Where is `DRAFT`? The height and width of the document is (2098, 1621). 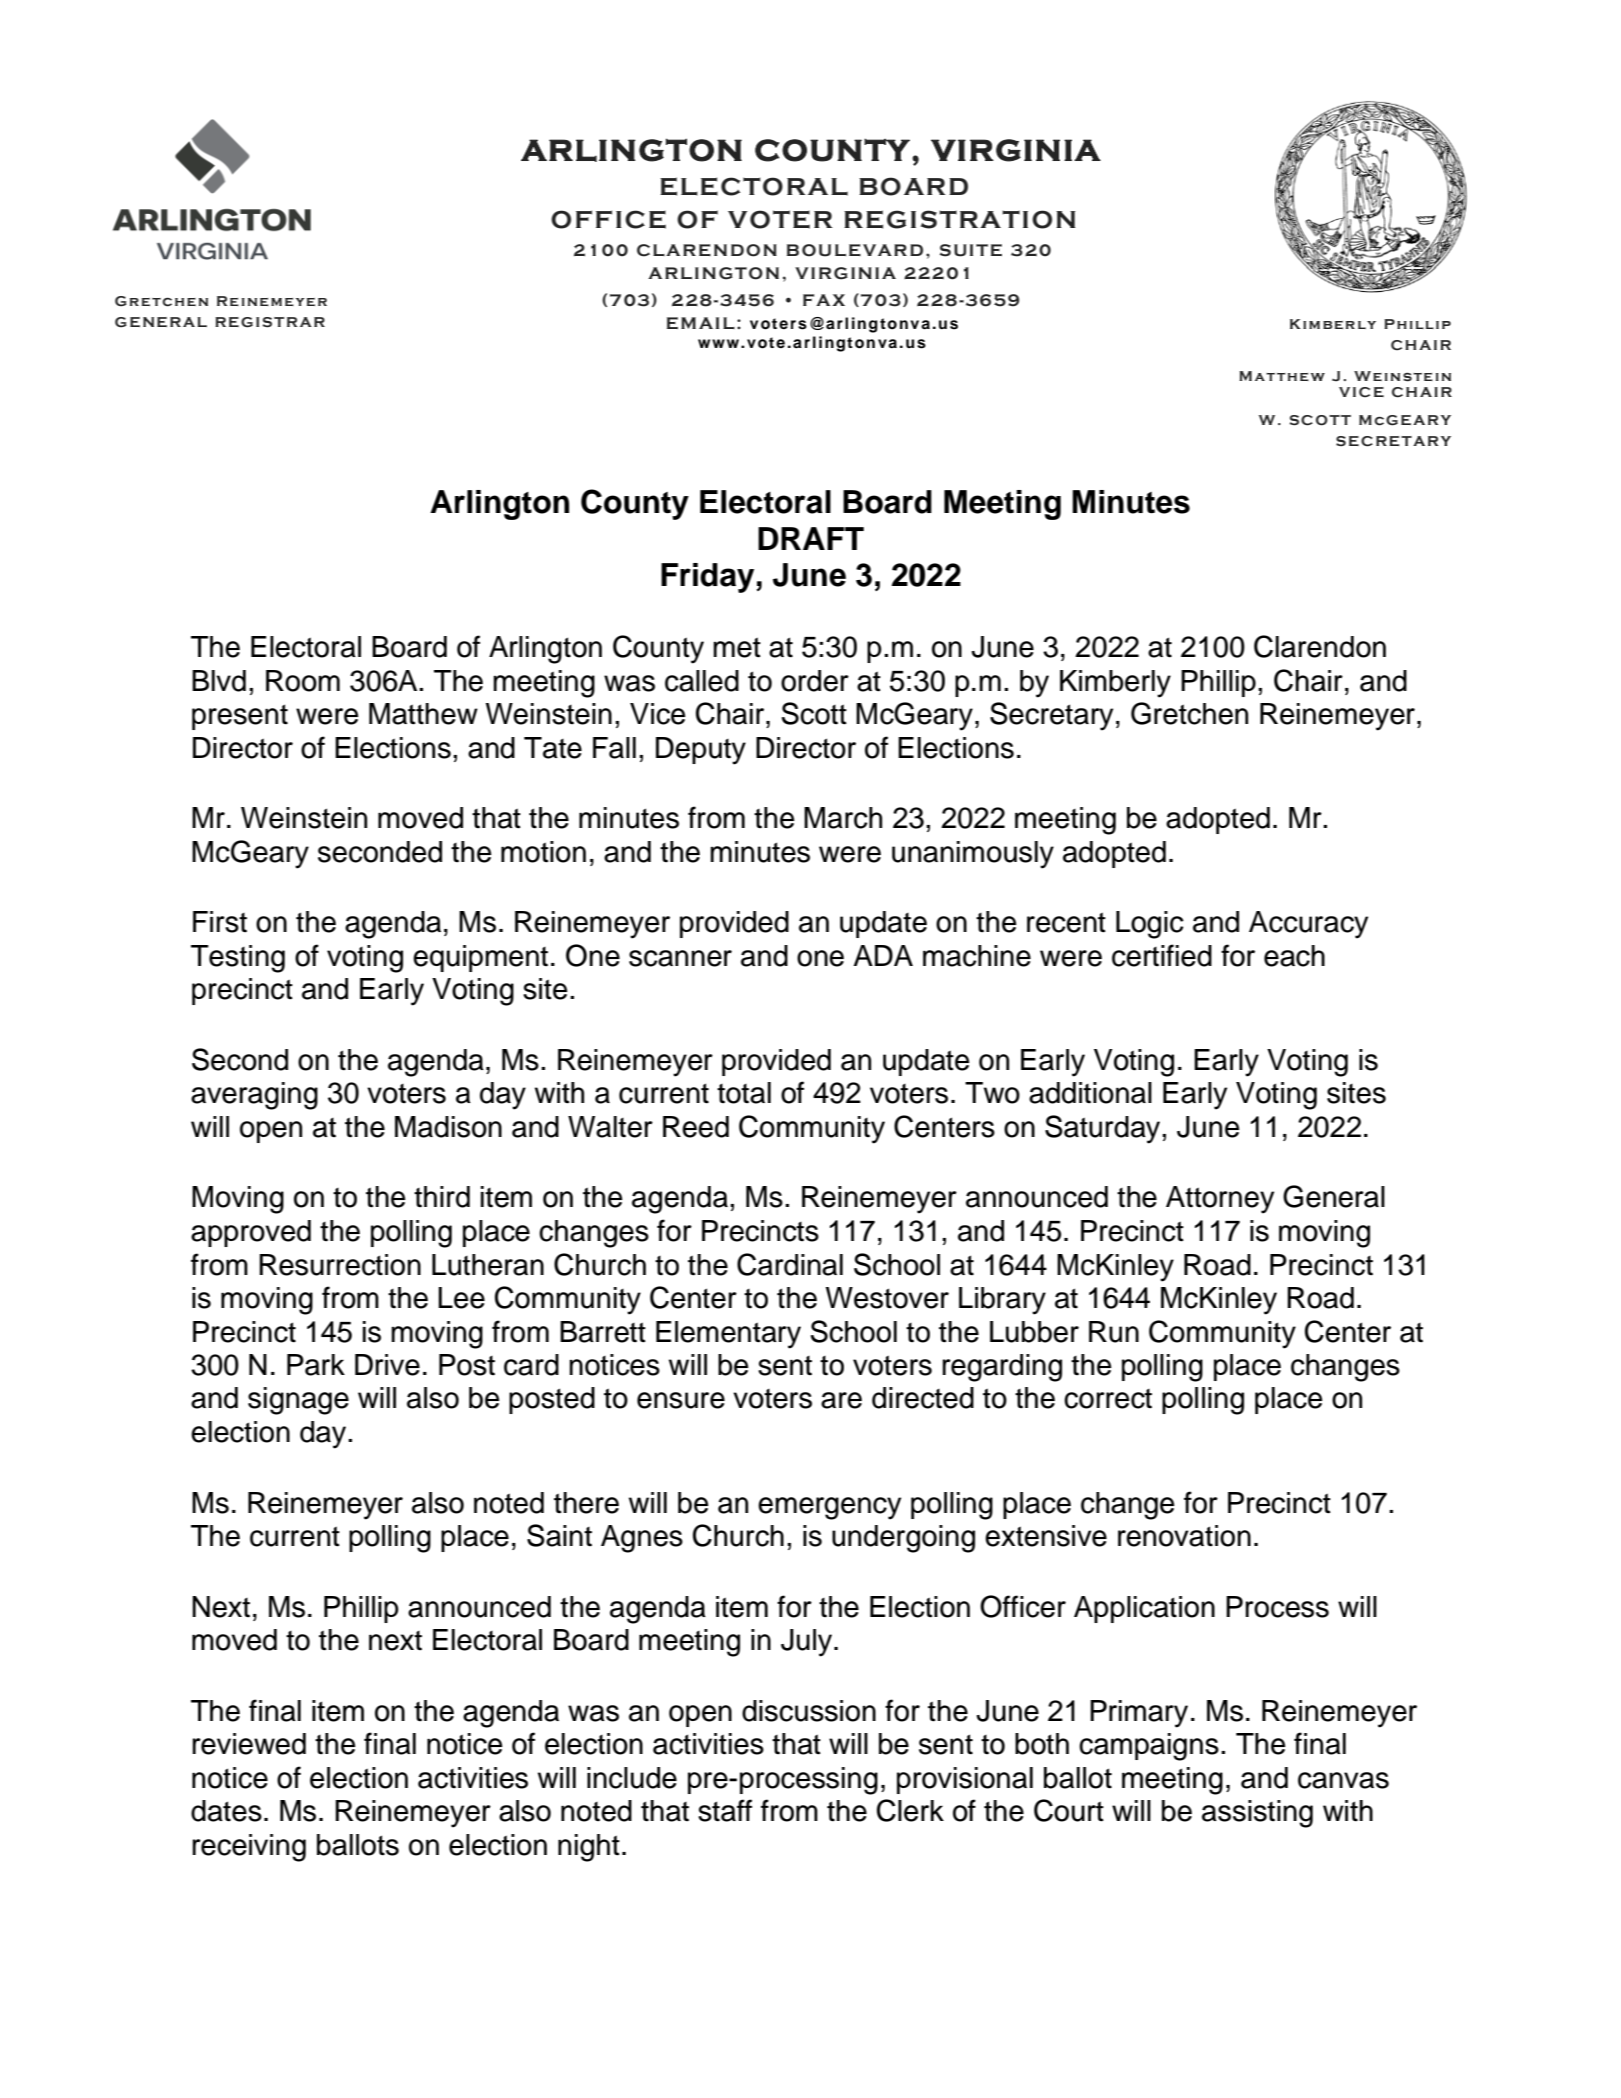 DRAFT is located at coordinates (811, 538).
